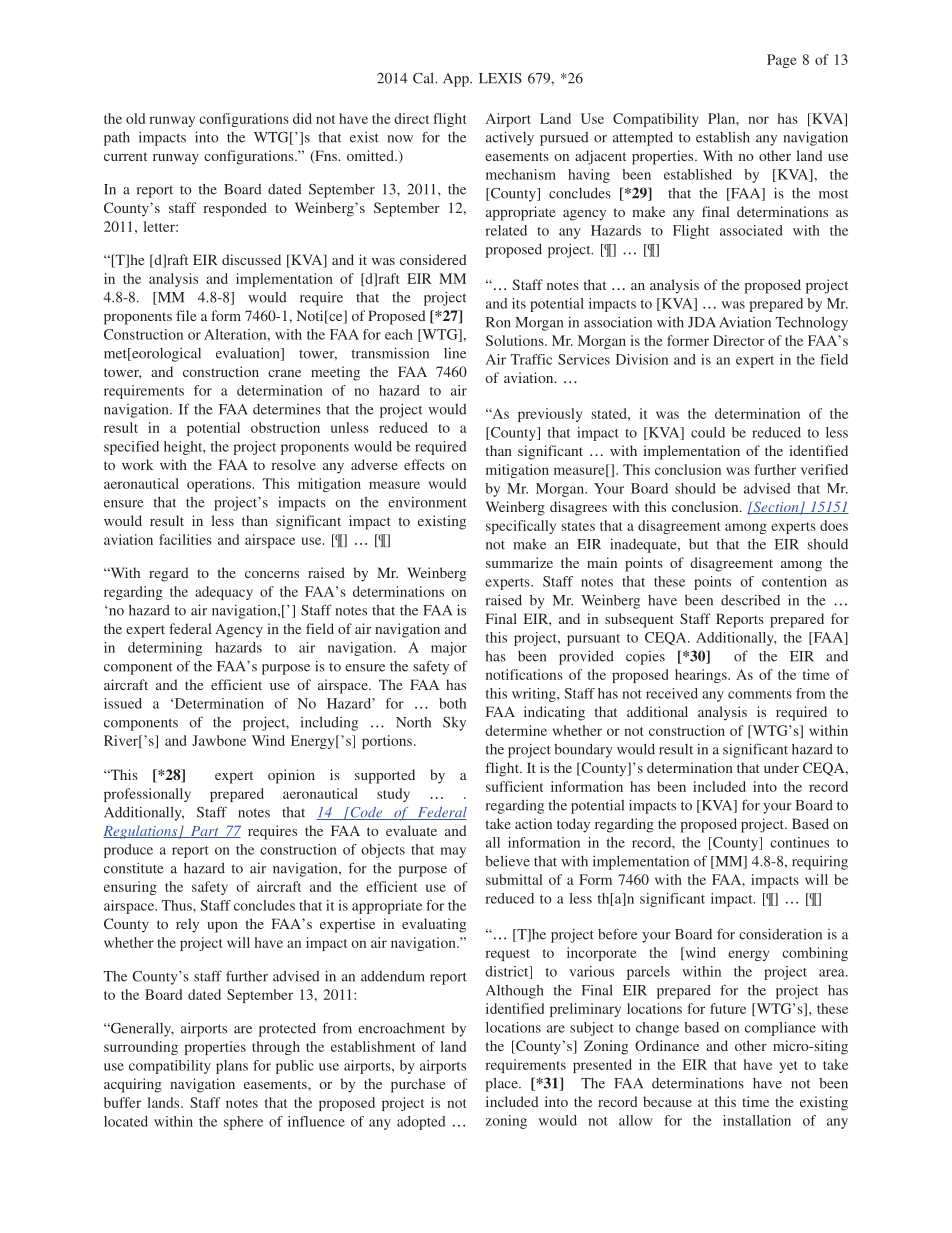 This document has height=1233, width=952. Describe the element at coordinates (135, 118) in the document. I see `old` at that location.
